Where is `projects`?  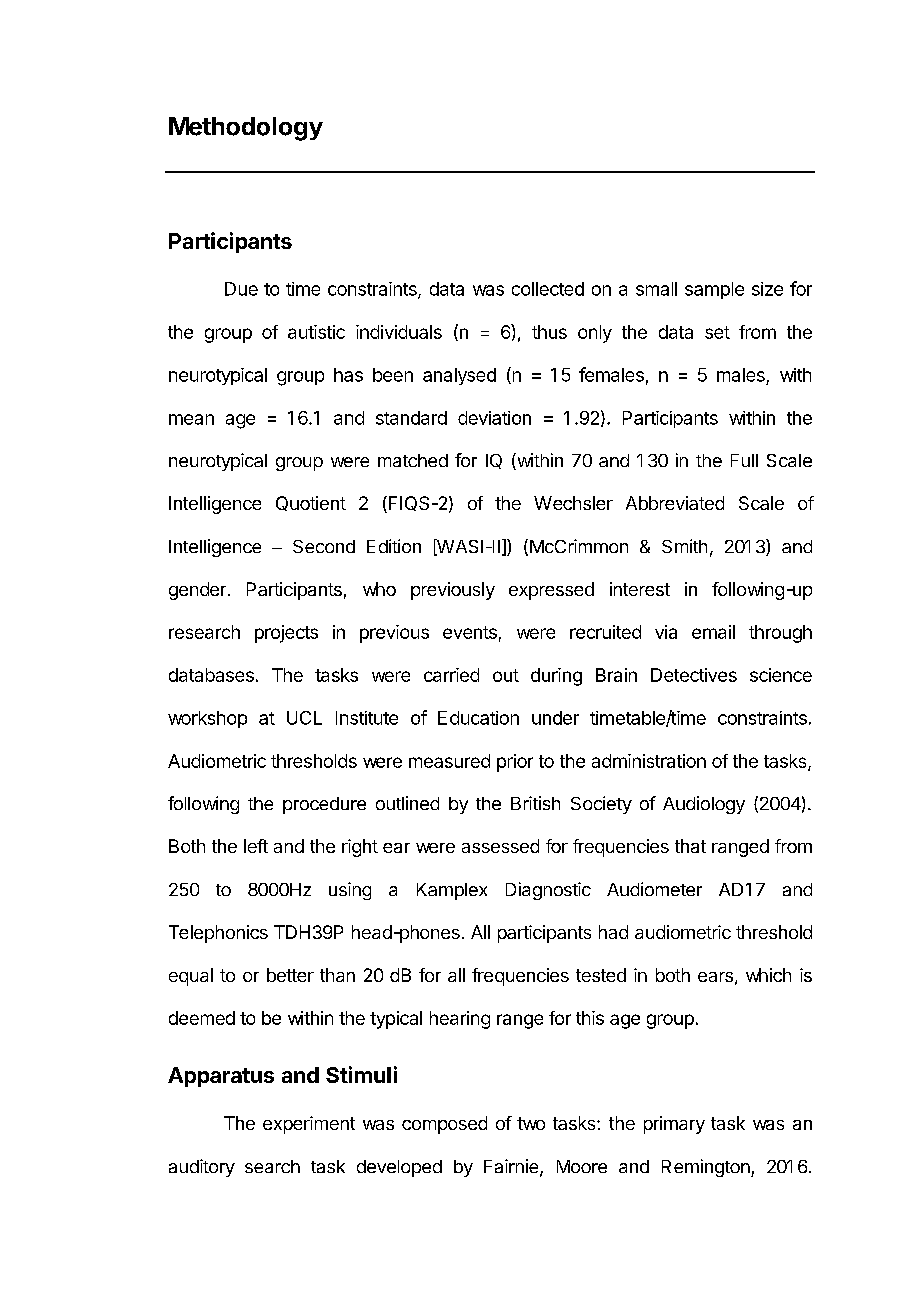 projects is located at coordinates (286, 634).
